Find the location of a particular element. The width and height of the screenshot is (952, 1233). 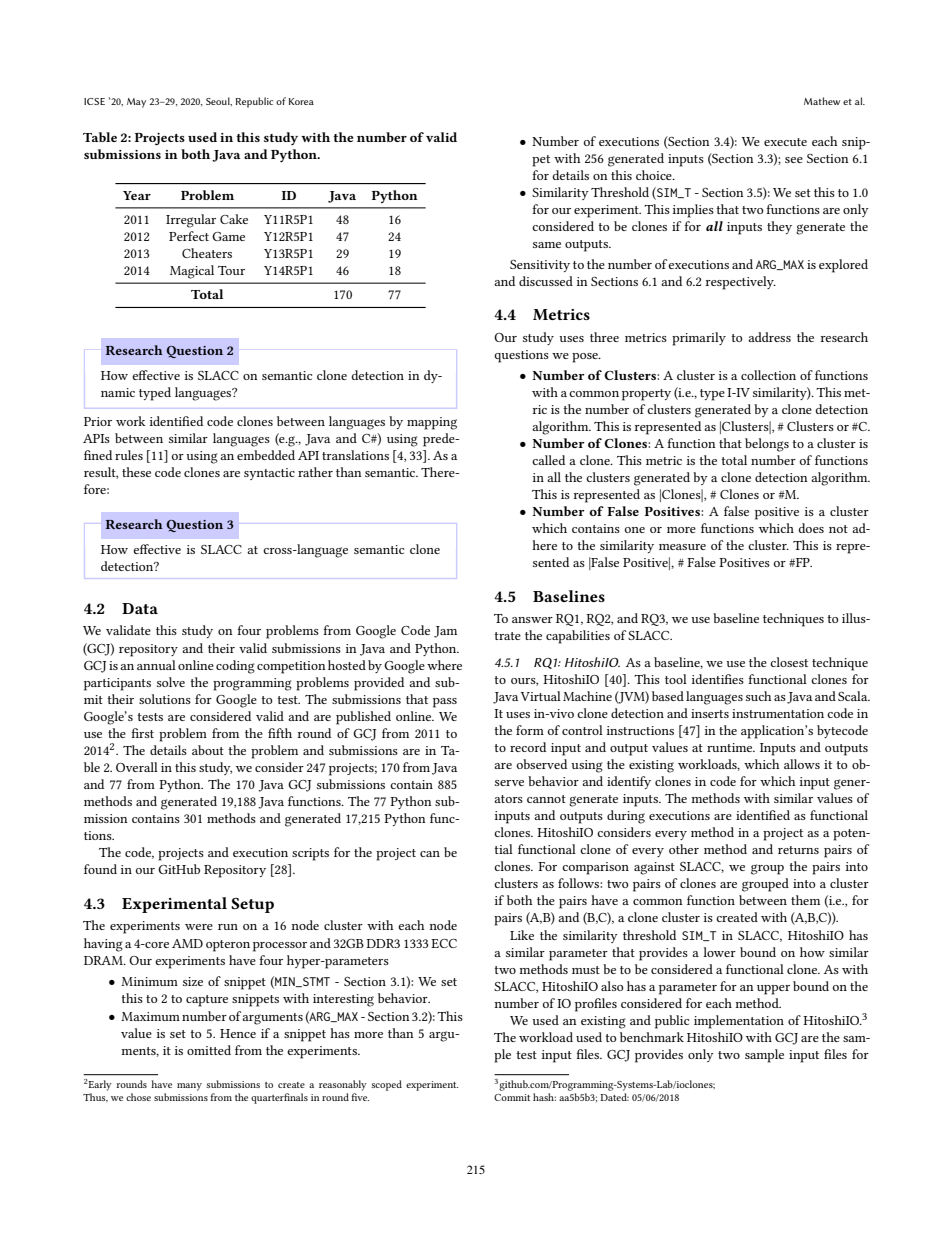

Jam is located at coordinates (445, 632).
